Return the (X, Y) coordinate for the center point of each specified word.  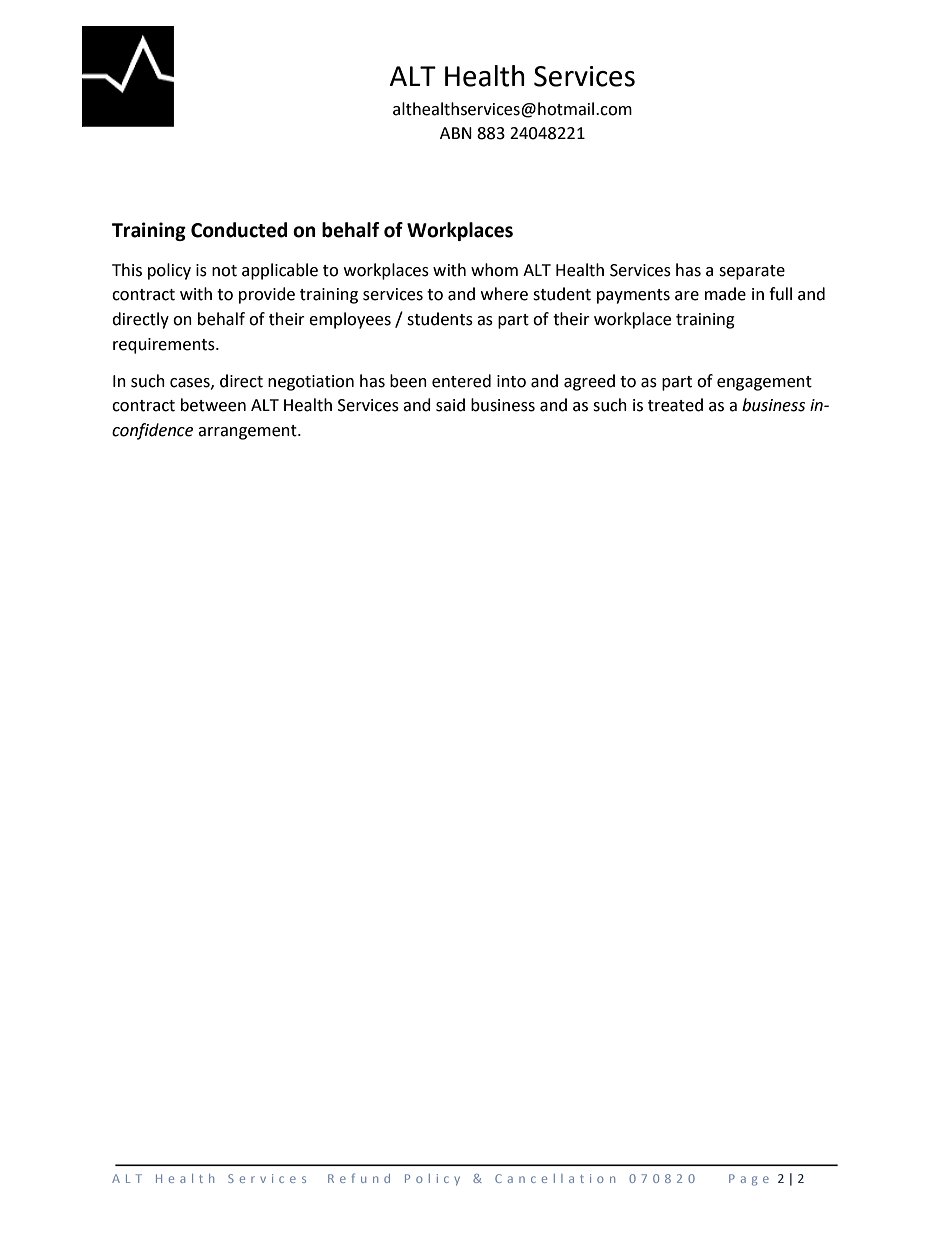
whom (494, 270)
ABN (456, 133)
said (450, 405)
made (725, 294)
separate (752, 272)
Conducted (239, 230)
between (213, 405)
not (224, 271)
